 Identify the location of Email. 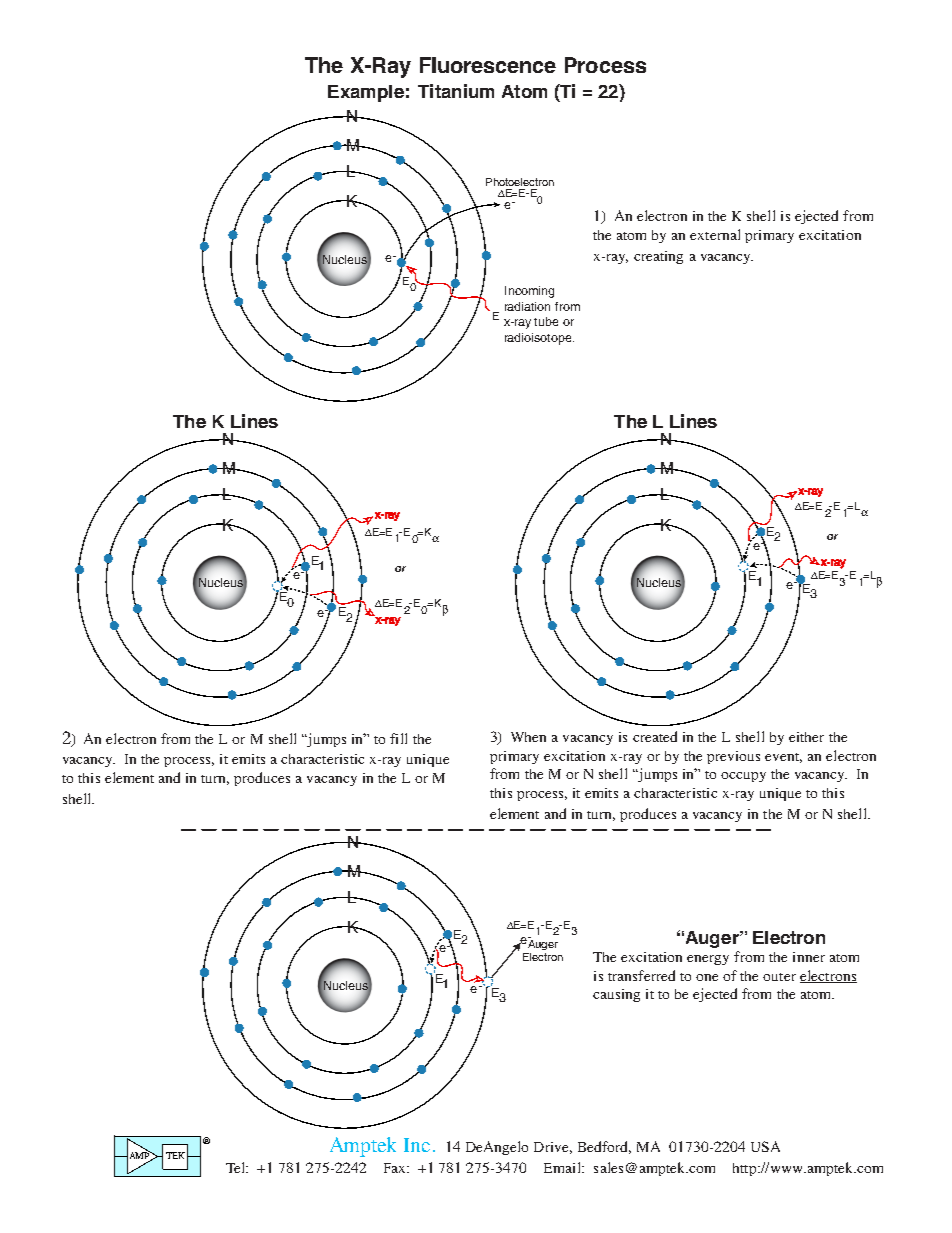
(563, 1167).
